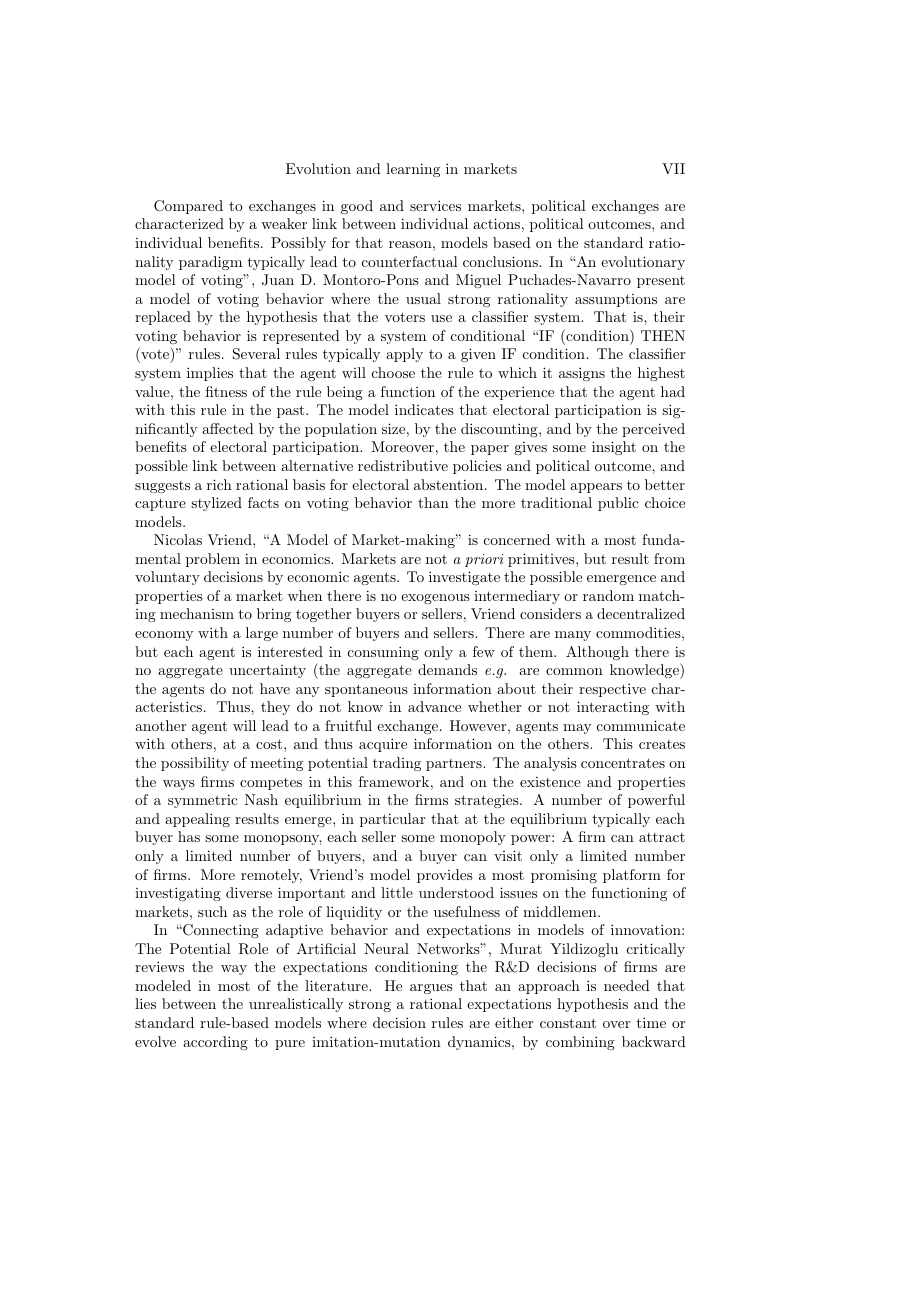 The width and height of the screenshot is (924, 1308). What do you see at coordinates (215, 1043) in the screenshot?
I see `according` at bounding box center [215, 1043].
